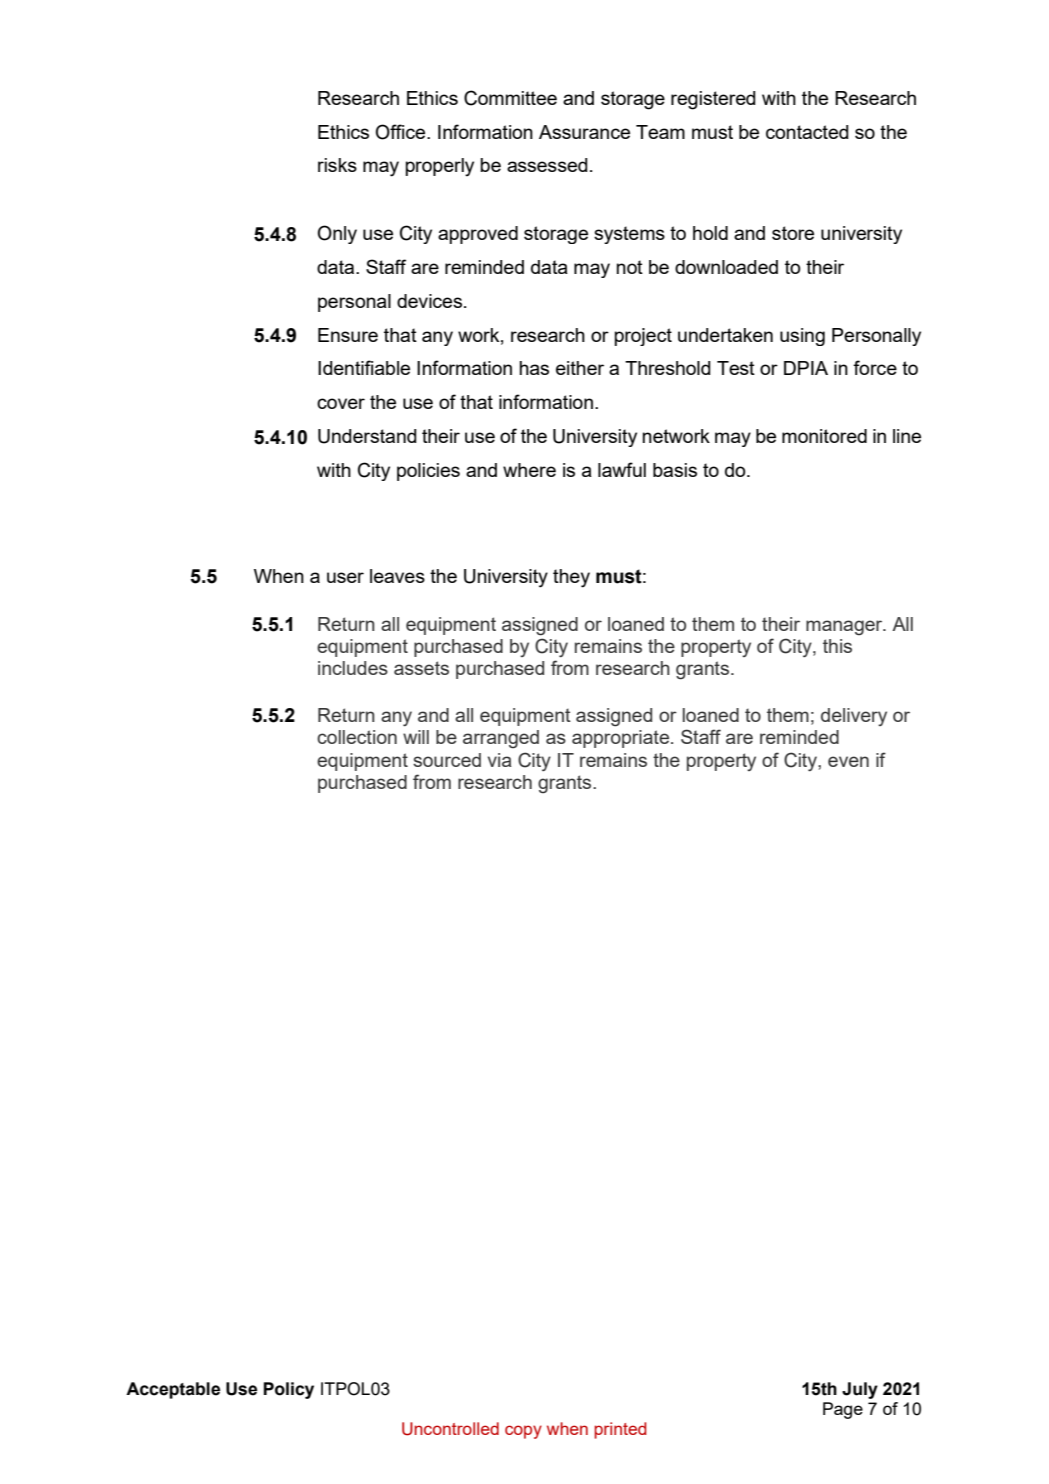  I want to click on contacted, so click(807, 132).
